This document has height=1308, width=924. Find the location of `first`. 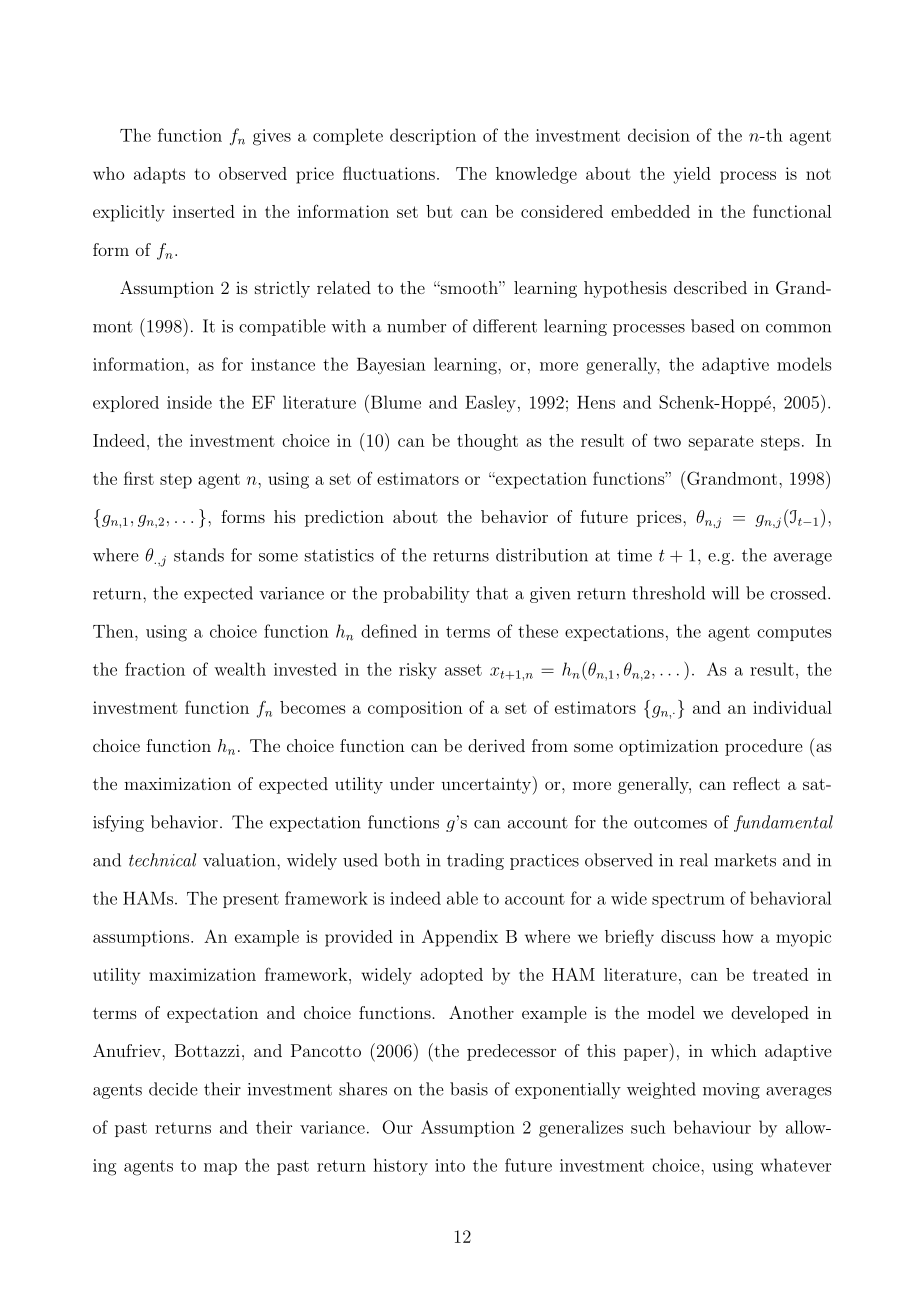

first is located at coordinates (139, 478).
